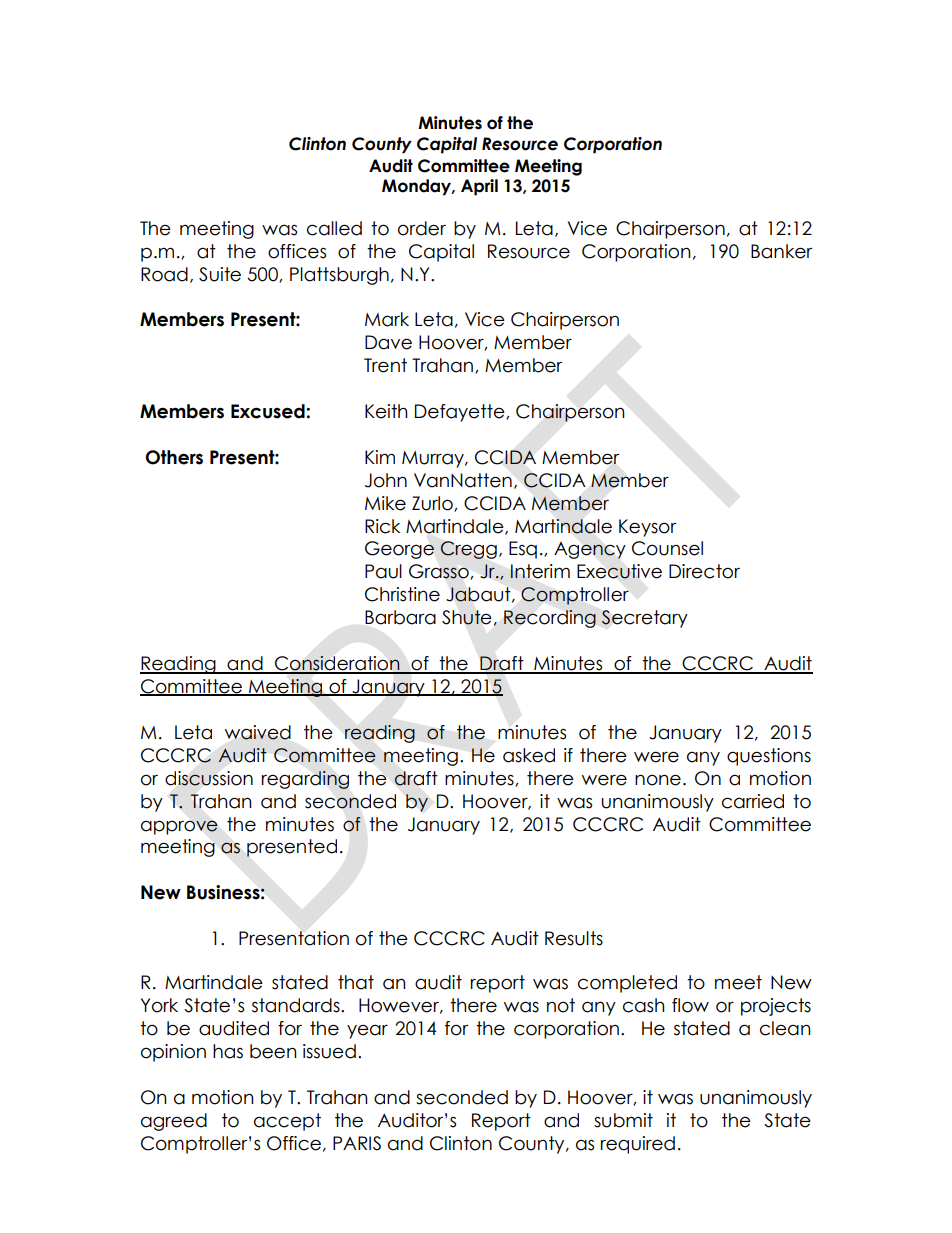 The image size is (952, 1233). Describe the element at coordinates (258, 732) in the screenshot. I see `waived` at that location.
